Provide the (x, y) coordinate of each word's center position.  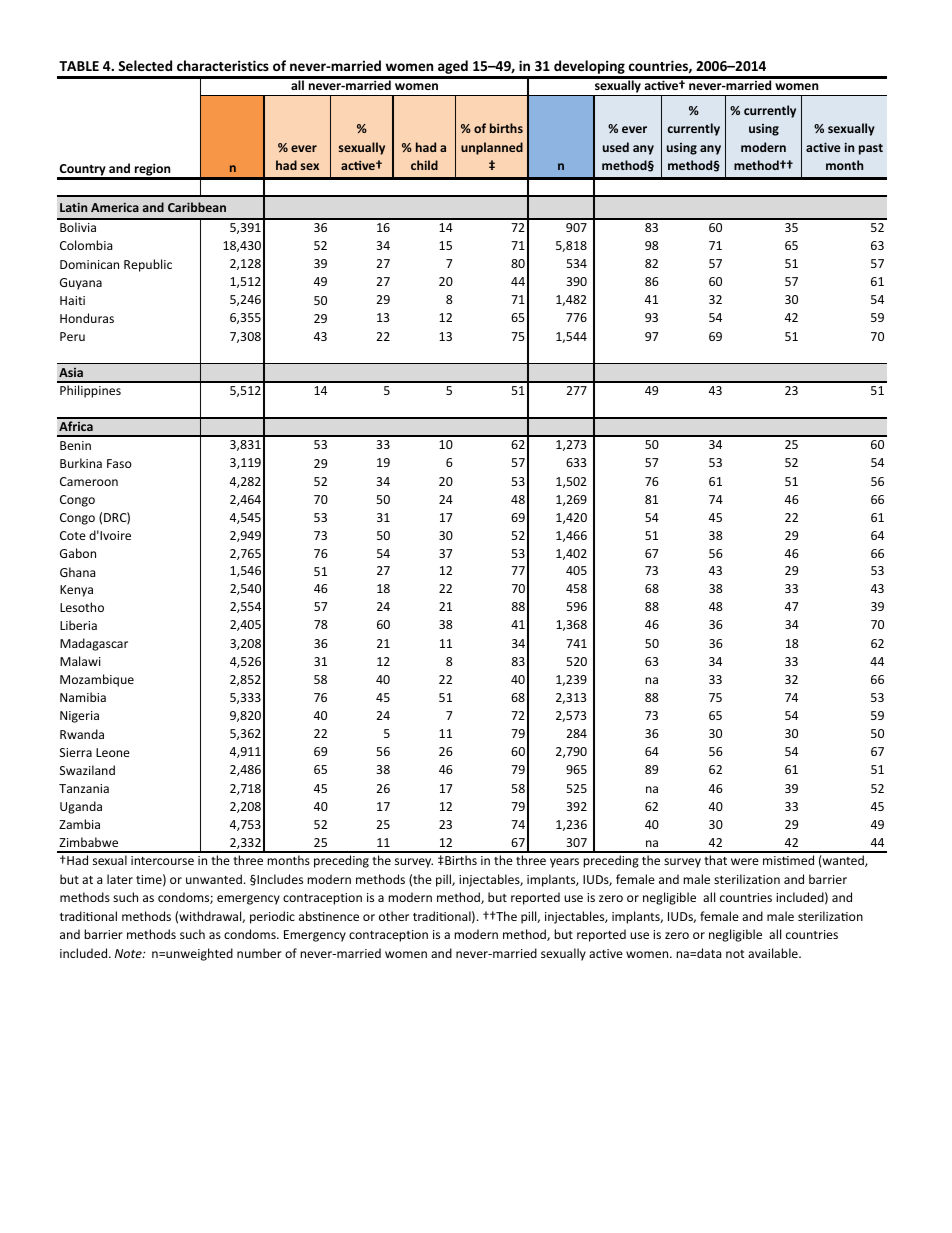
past (871, 149)
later (120, 879)
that (715, 860)
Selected (145, 65)
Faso (119, 463)
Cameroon (89, 481)
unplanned (492, 148)
